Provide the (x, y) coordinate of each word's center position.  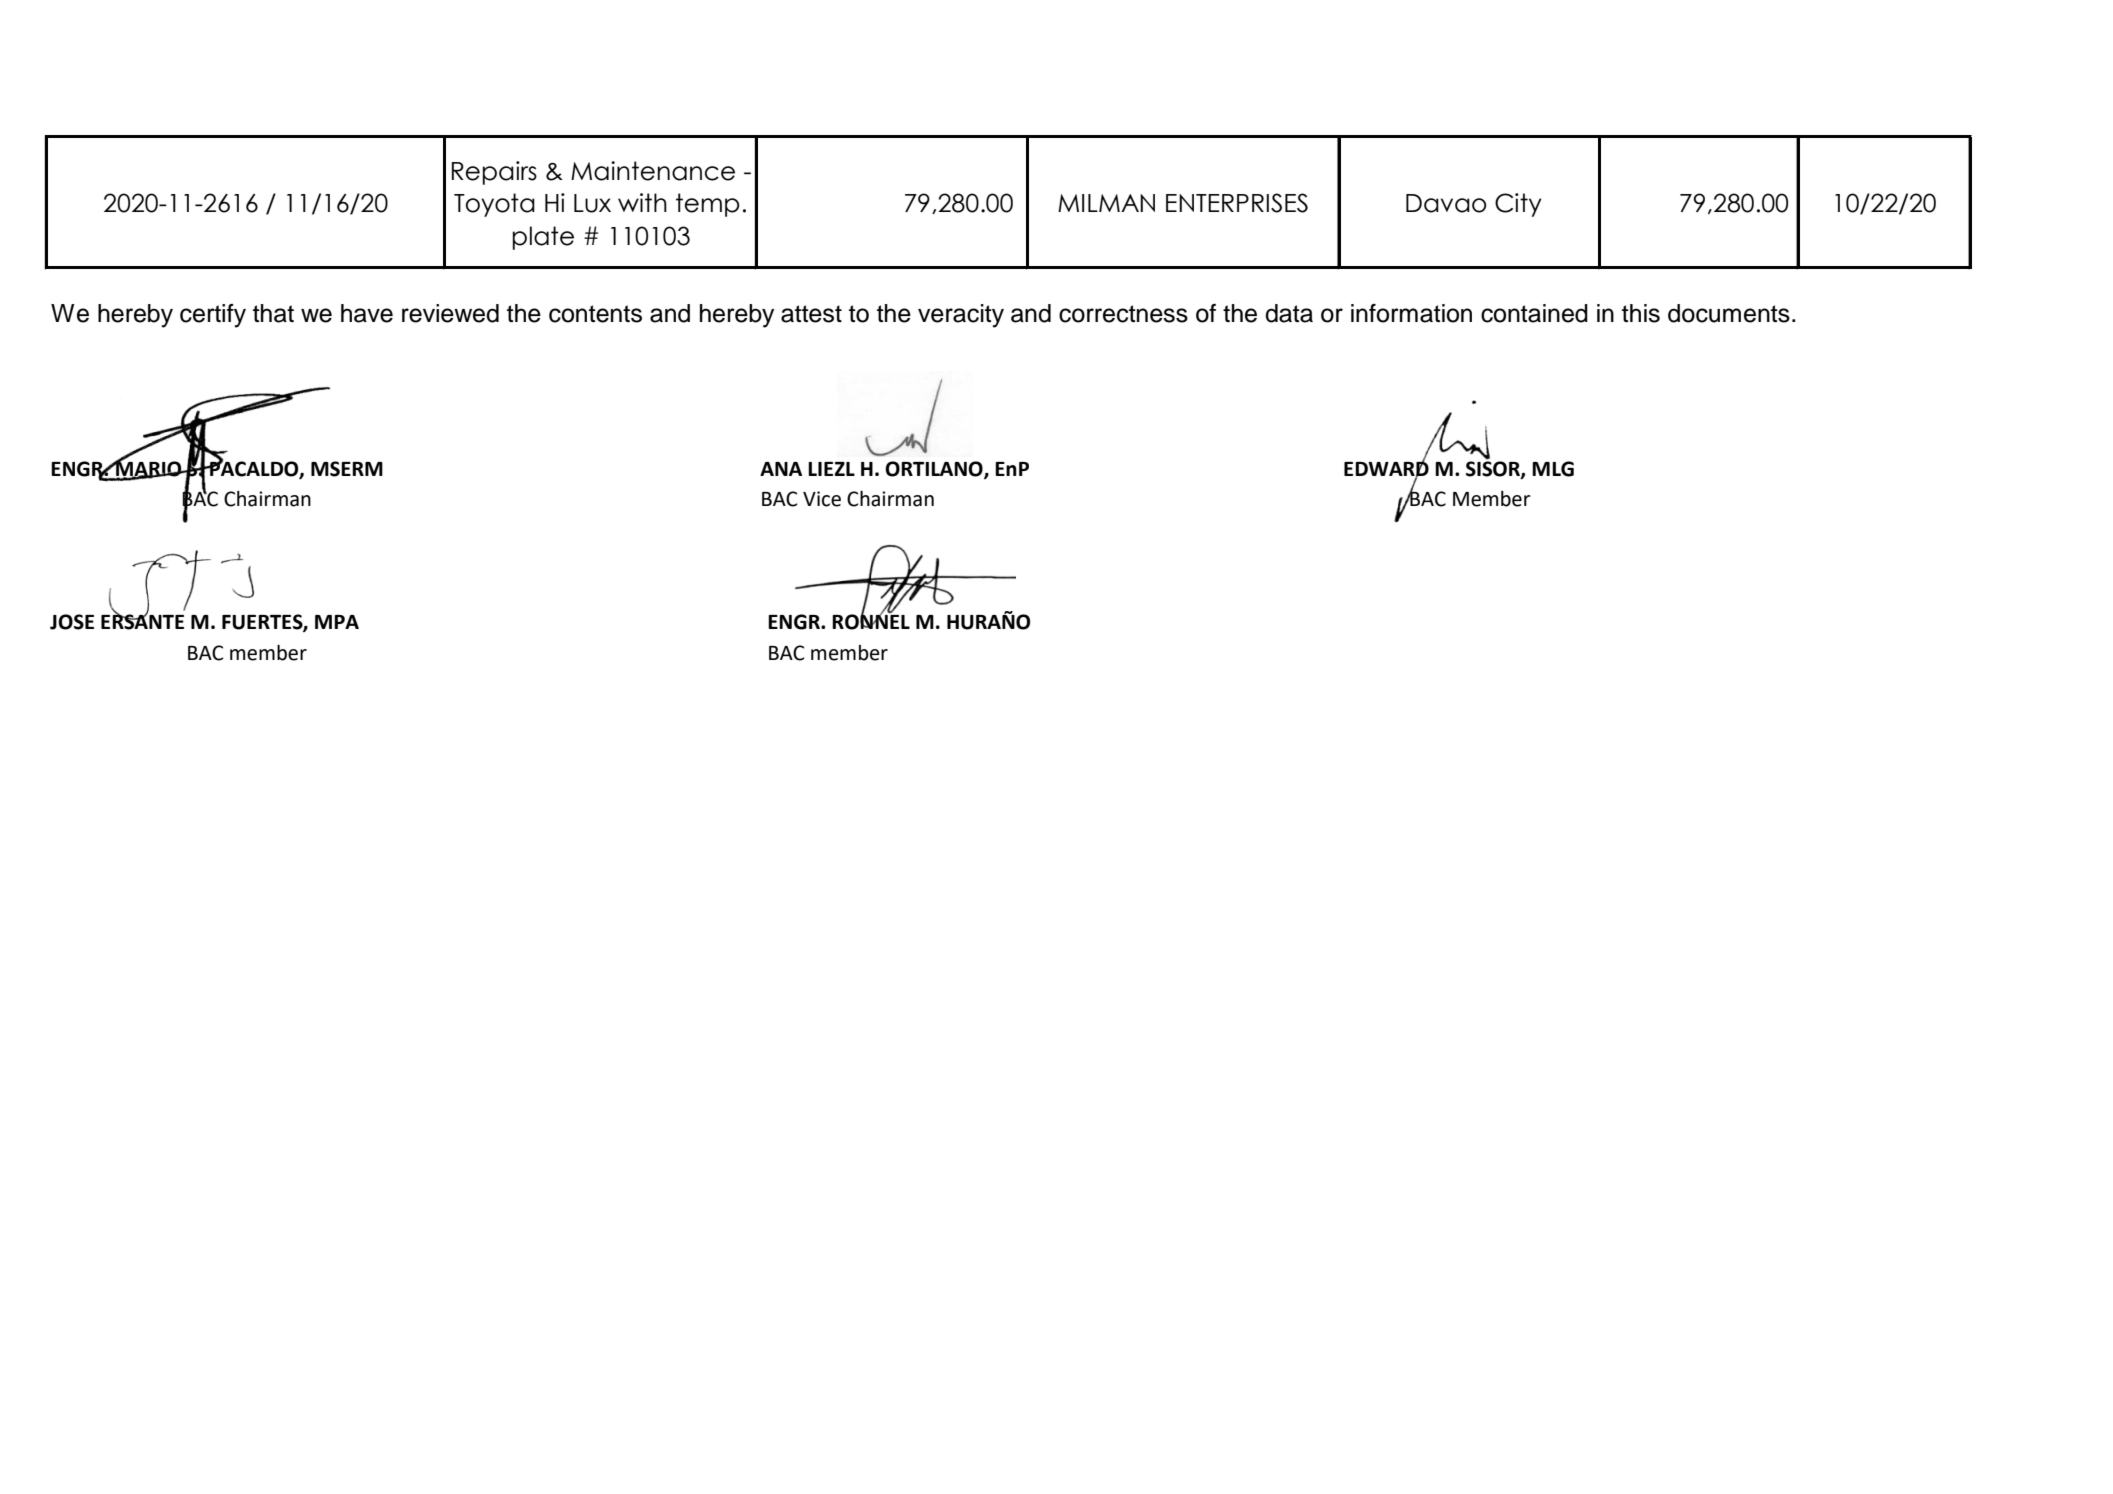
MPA (337, 622)
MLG (1553, 469)
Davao (1446, 203)
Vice (822, 499)
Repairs (494, 173)
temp (708, 205)
